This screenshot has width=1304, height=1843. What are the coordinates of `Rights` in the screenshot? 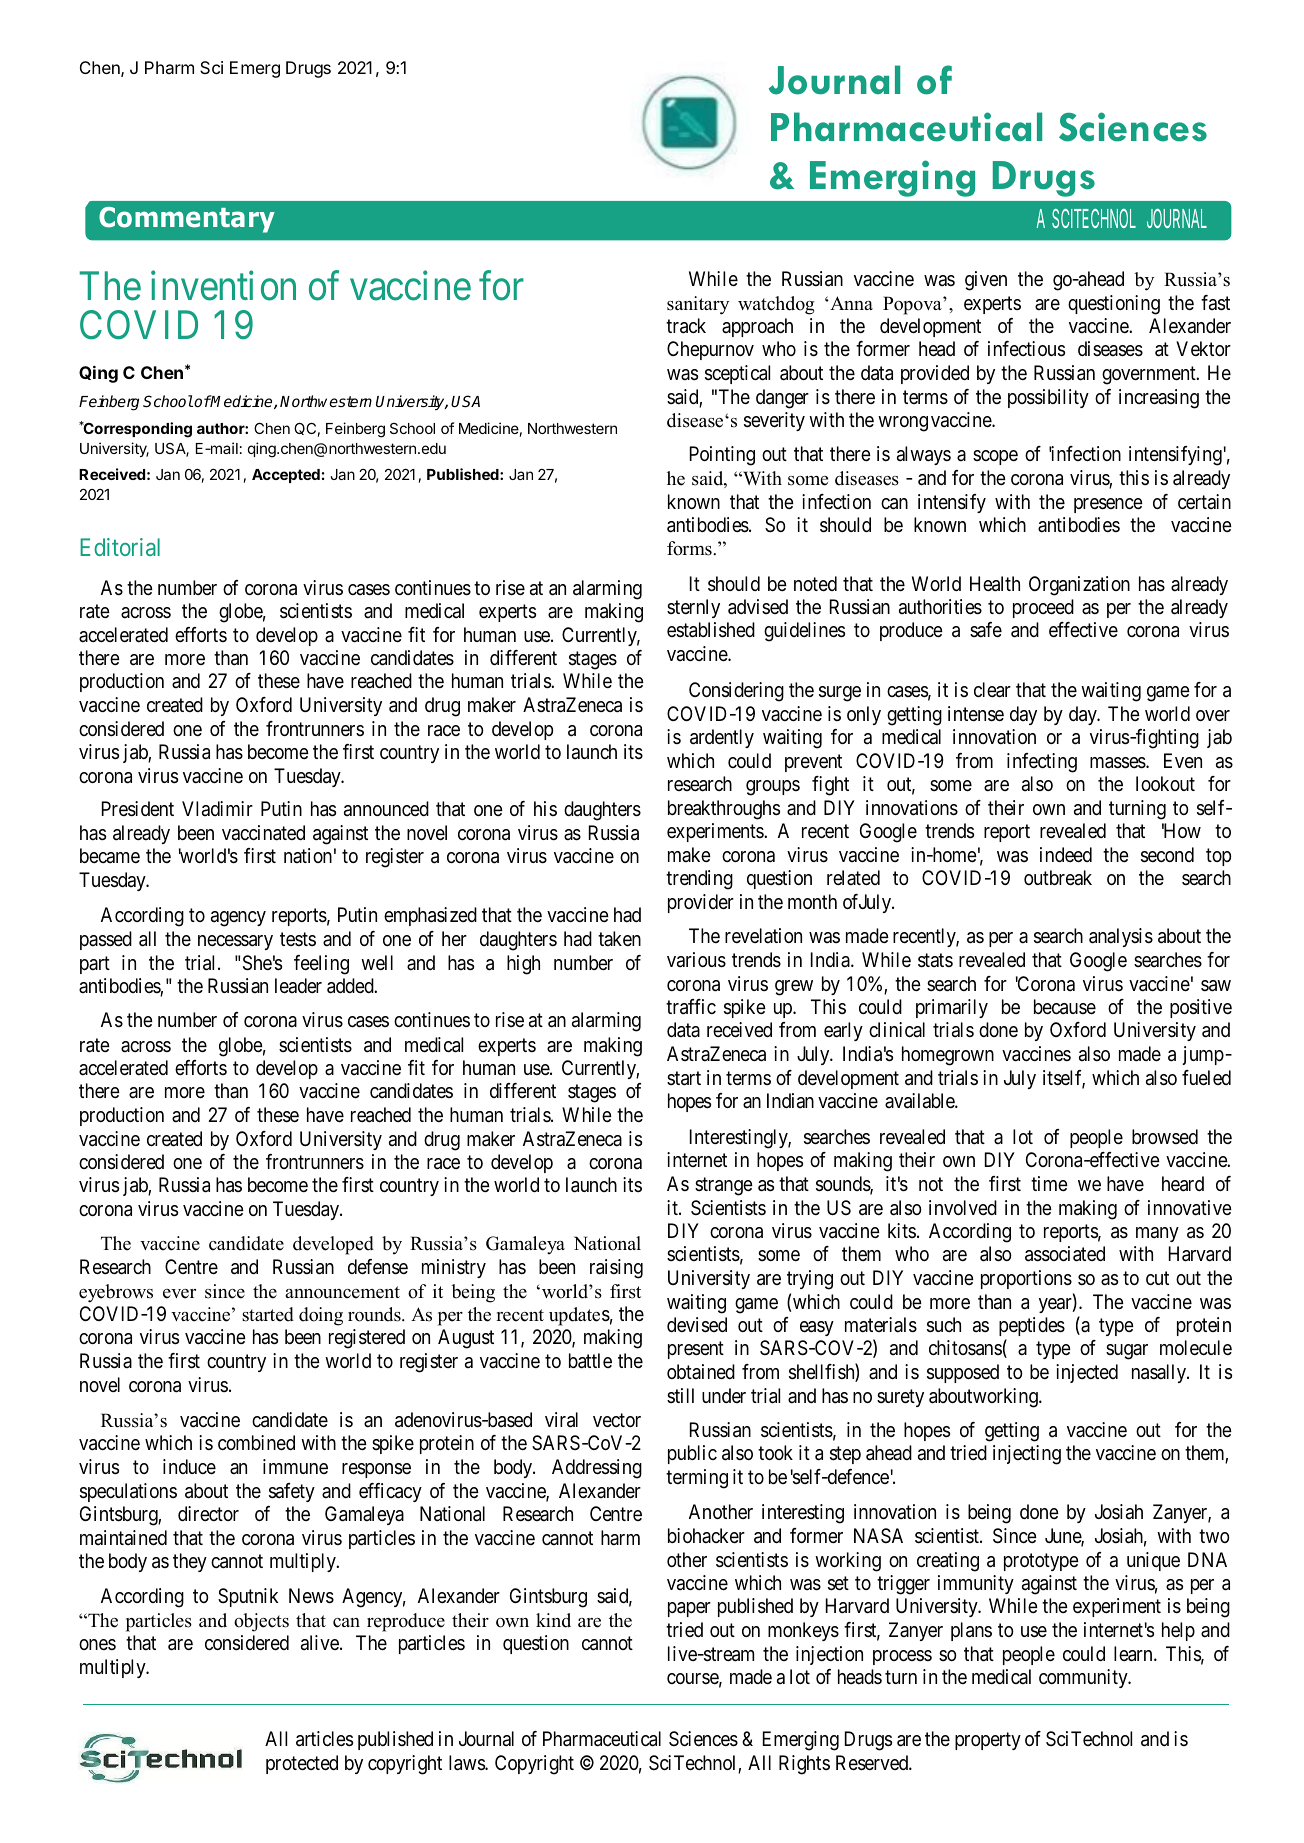 It's located at (804, 1765).
